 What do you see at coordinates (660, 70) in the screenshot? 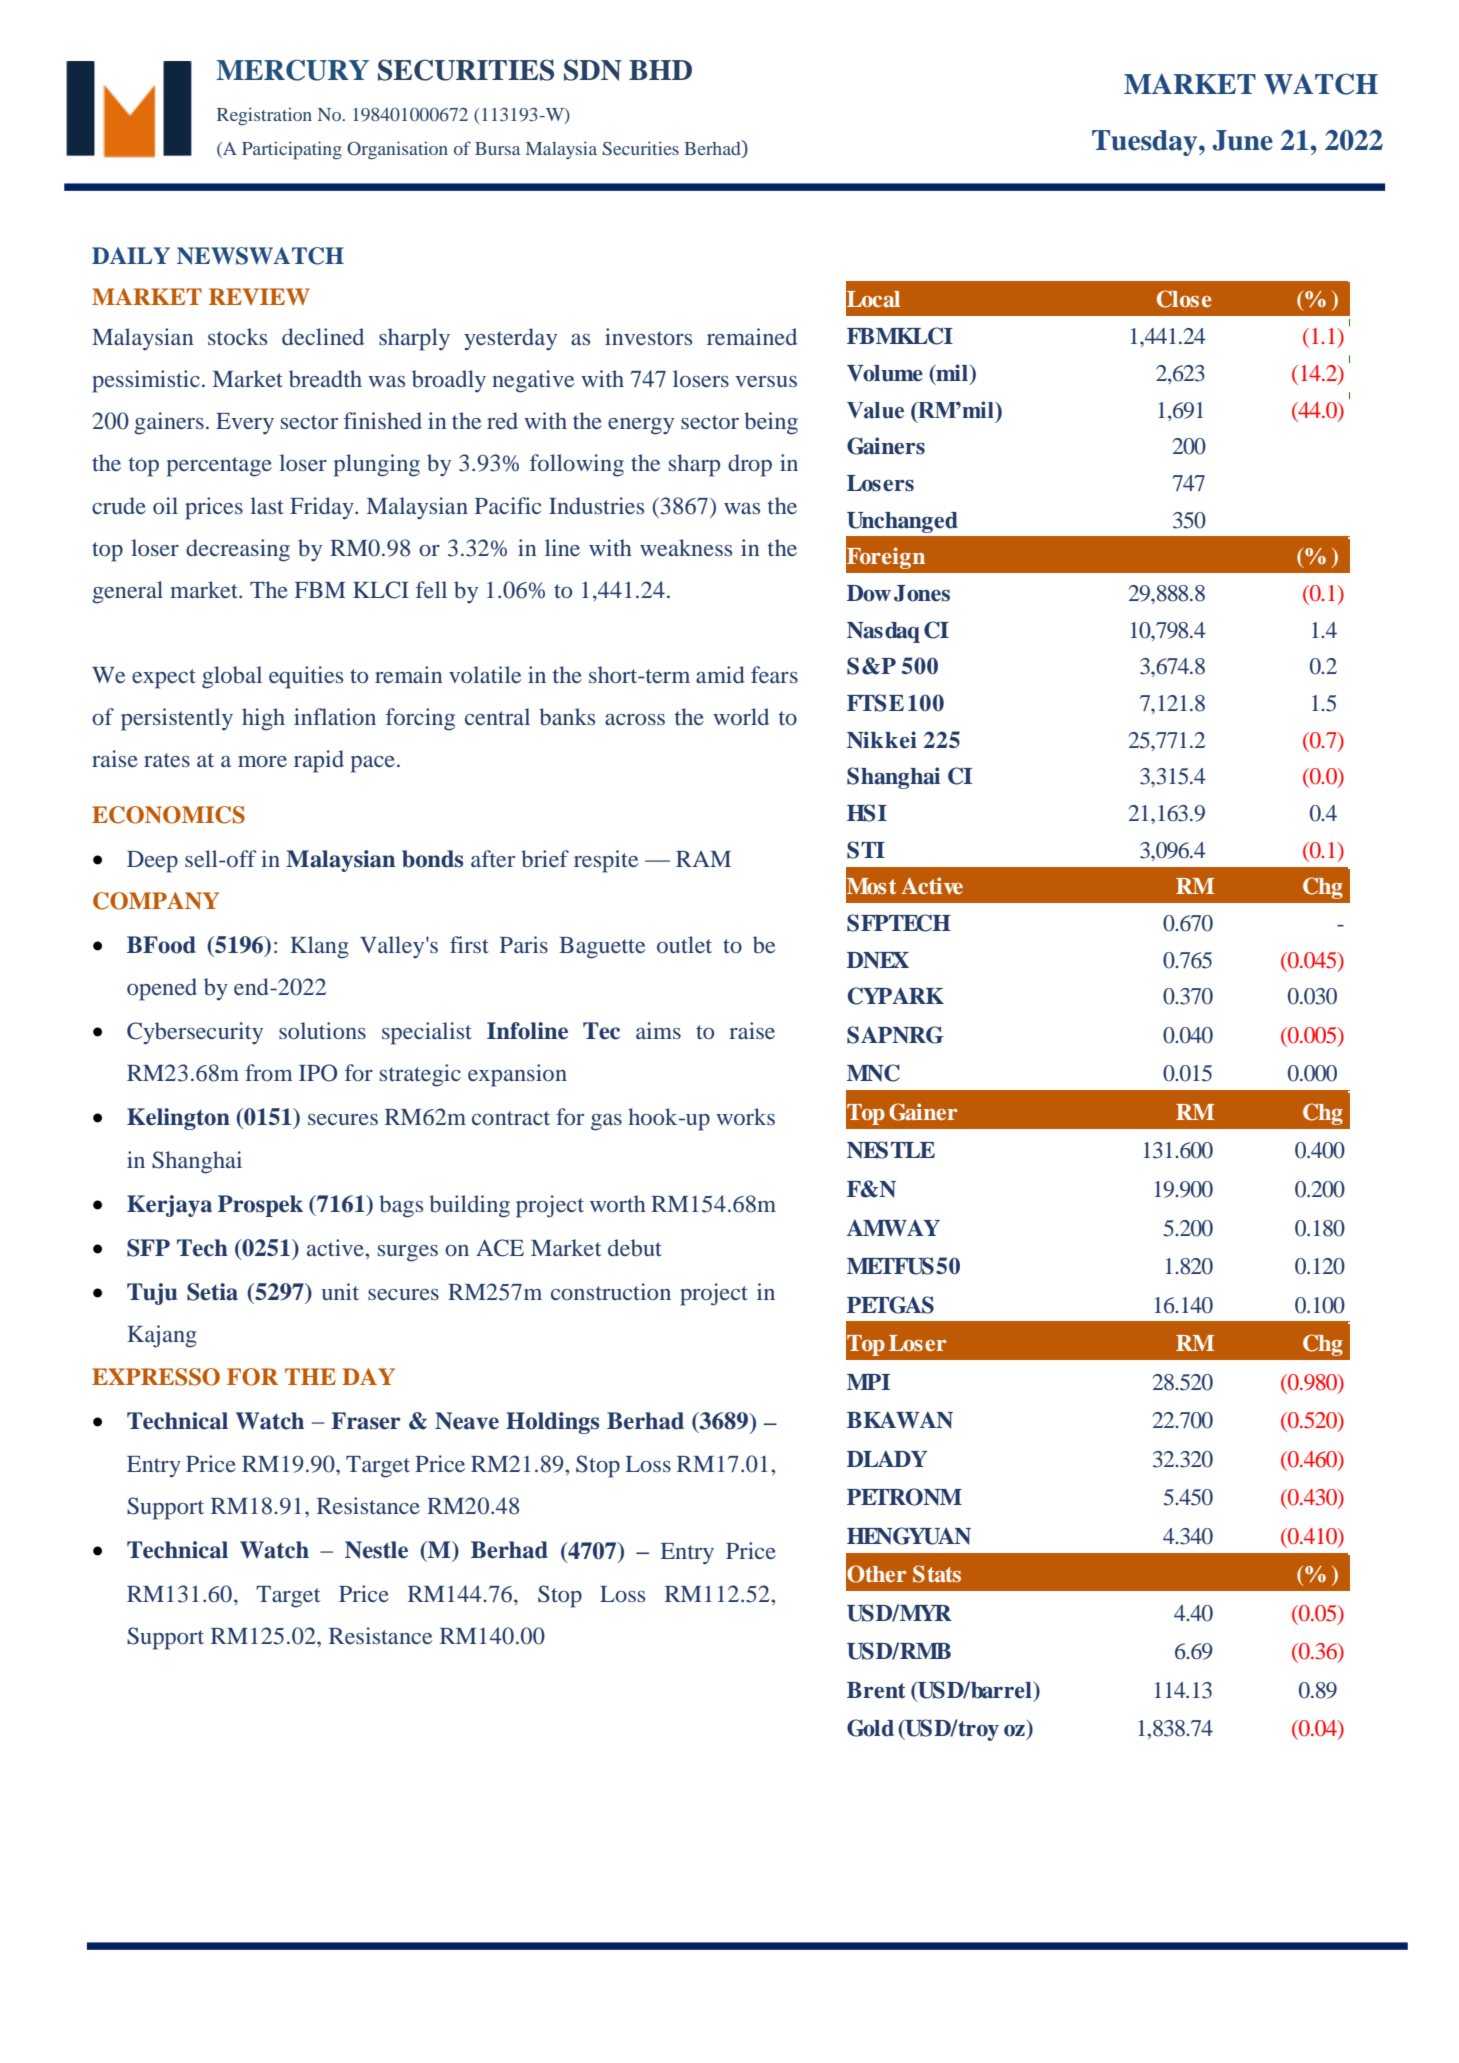
I see `BHD` at bounding box center [660, 70].
